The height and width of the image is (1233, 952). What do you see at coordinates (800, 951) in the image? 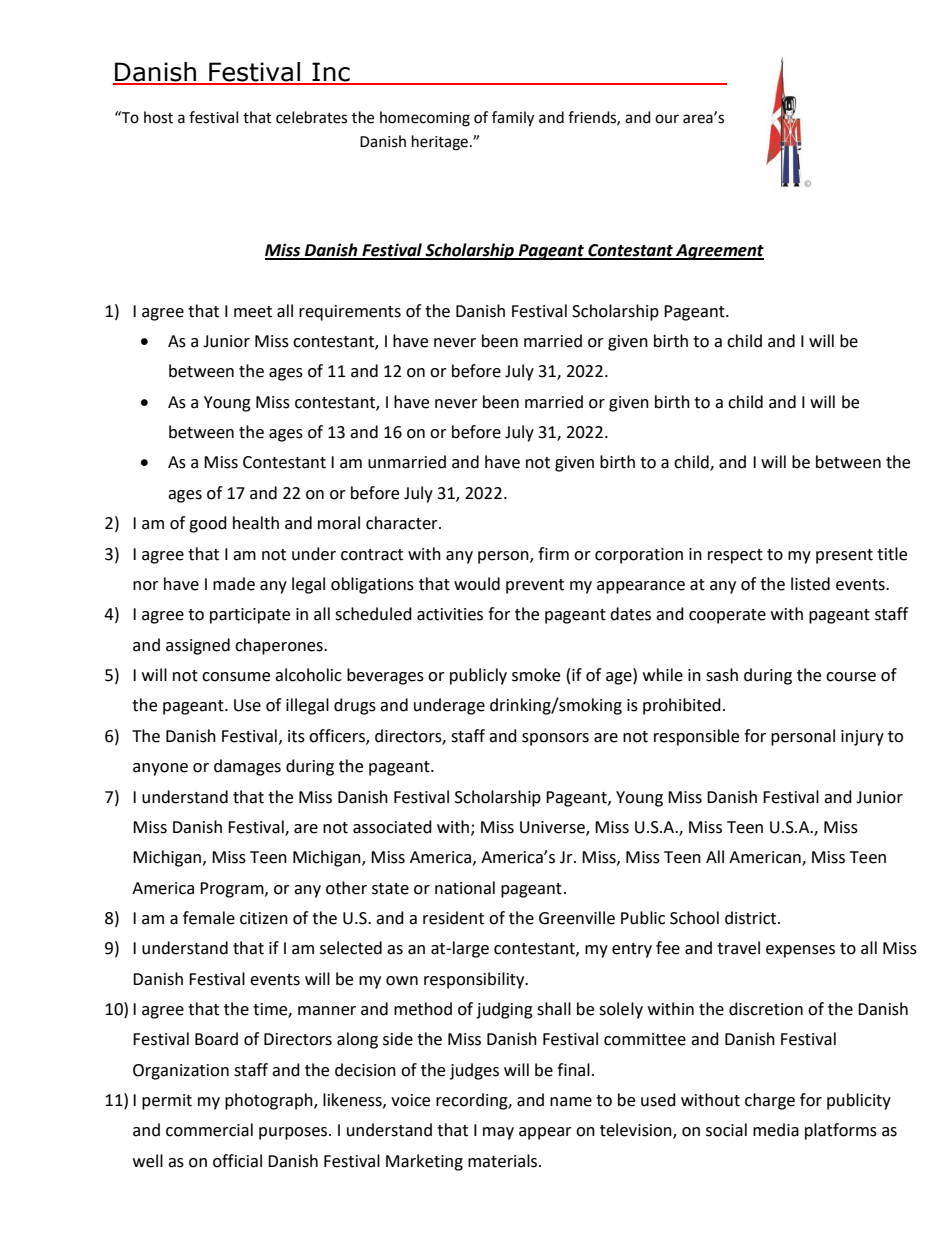
I see `expenses` at bounding box center [800, 951].
